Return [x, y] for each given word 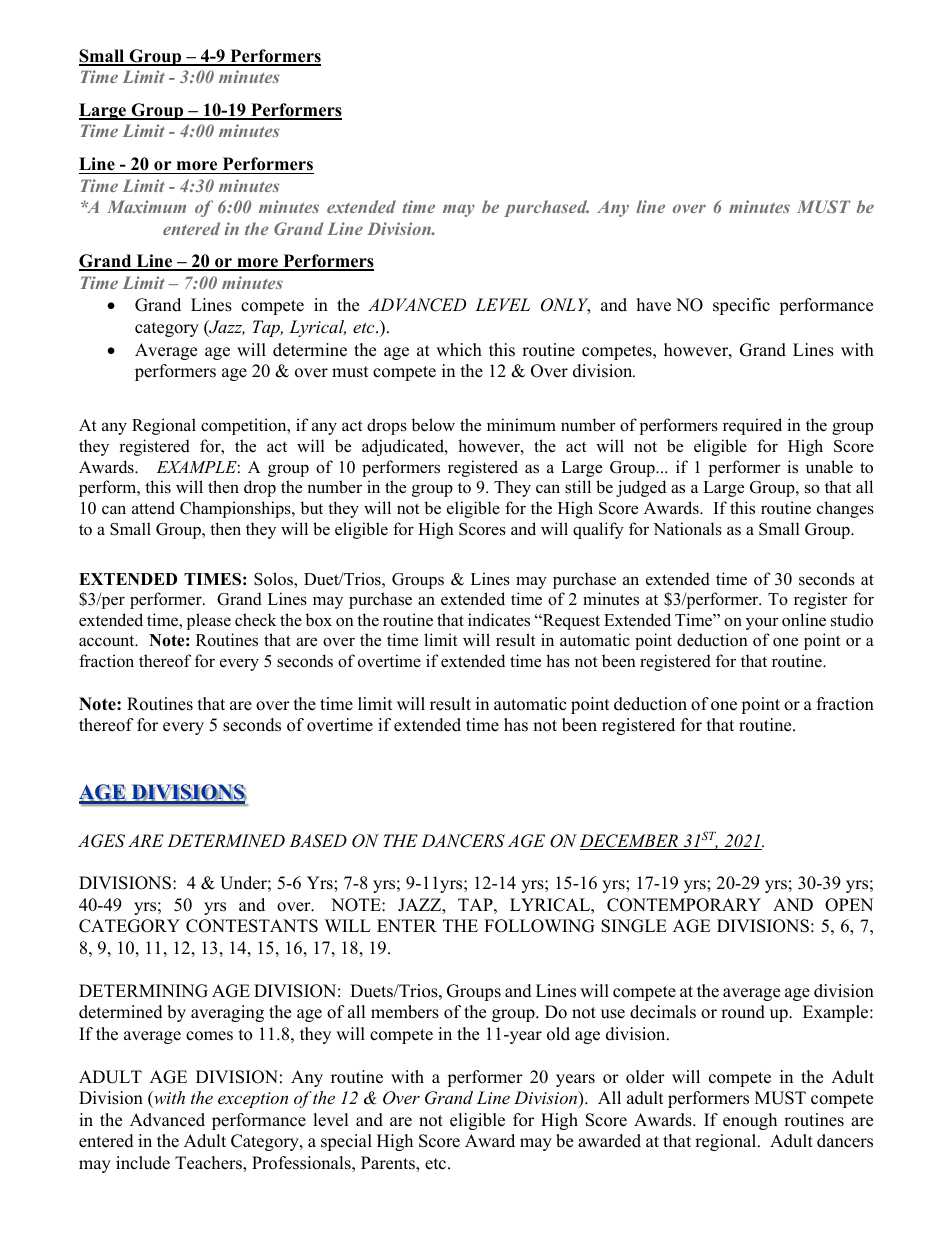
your [762, 623]
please [209, 621]
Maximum [146, 206]
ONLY [565, 306]
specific [741, 306]
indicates [499, 620]
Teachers [209, 1164]
